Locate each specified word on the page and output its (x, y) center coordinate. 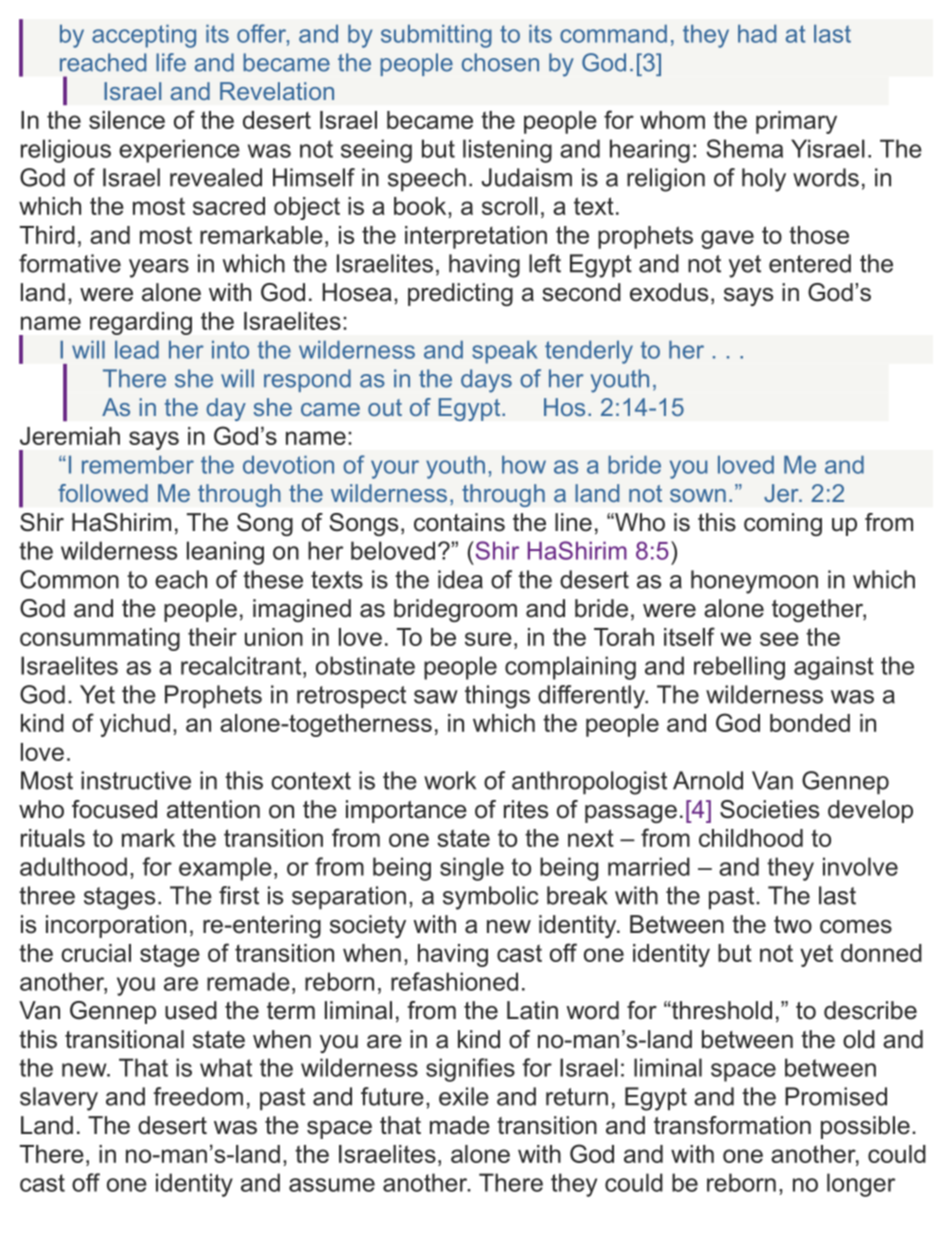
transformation (732, 1125)
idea (460, 579)
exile (464, 1096)
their (212, 637)
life (171, 62)
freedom (198, 1096)
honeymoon (754, 582)
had (757, 34)
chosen (500, 62)
